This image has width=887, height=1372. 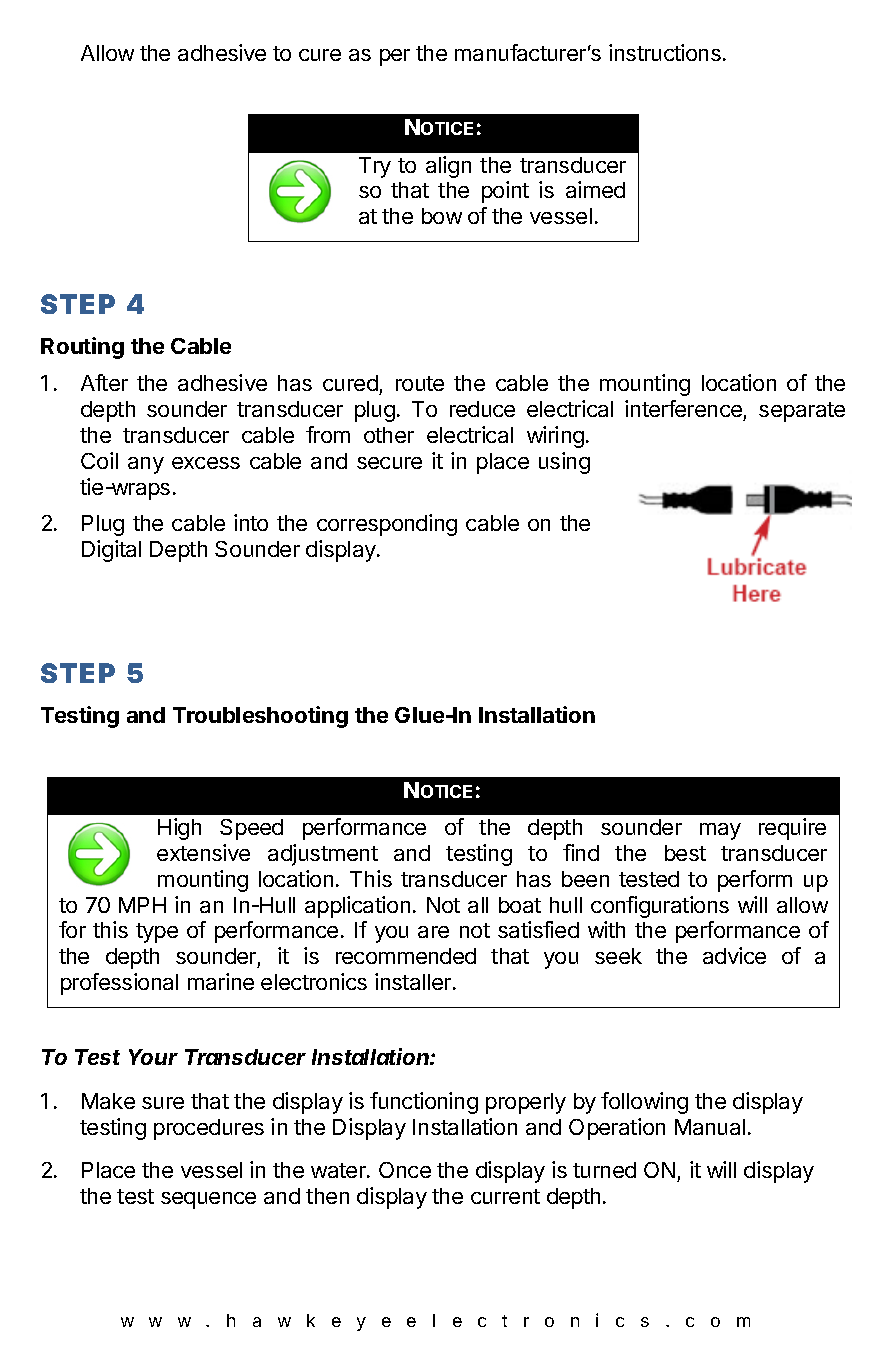 What do you see at coordinates (104, 382) in the image?
I see `After` at bounding box center [104, 382].
